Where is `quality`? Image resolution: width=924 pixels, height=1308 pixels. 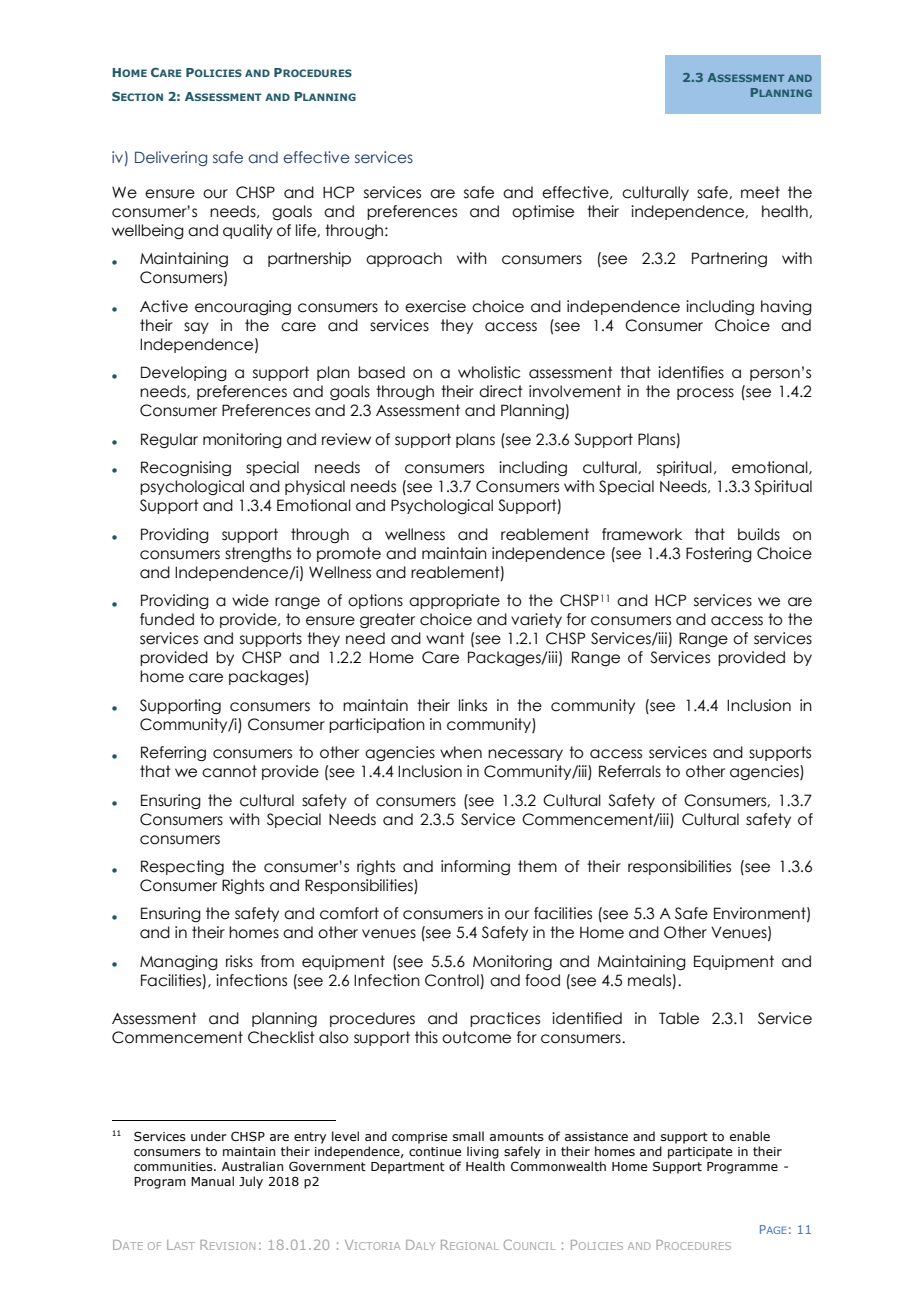
quality is located at coordinates (248, 231).
